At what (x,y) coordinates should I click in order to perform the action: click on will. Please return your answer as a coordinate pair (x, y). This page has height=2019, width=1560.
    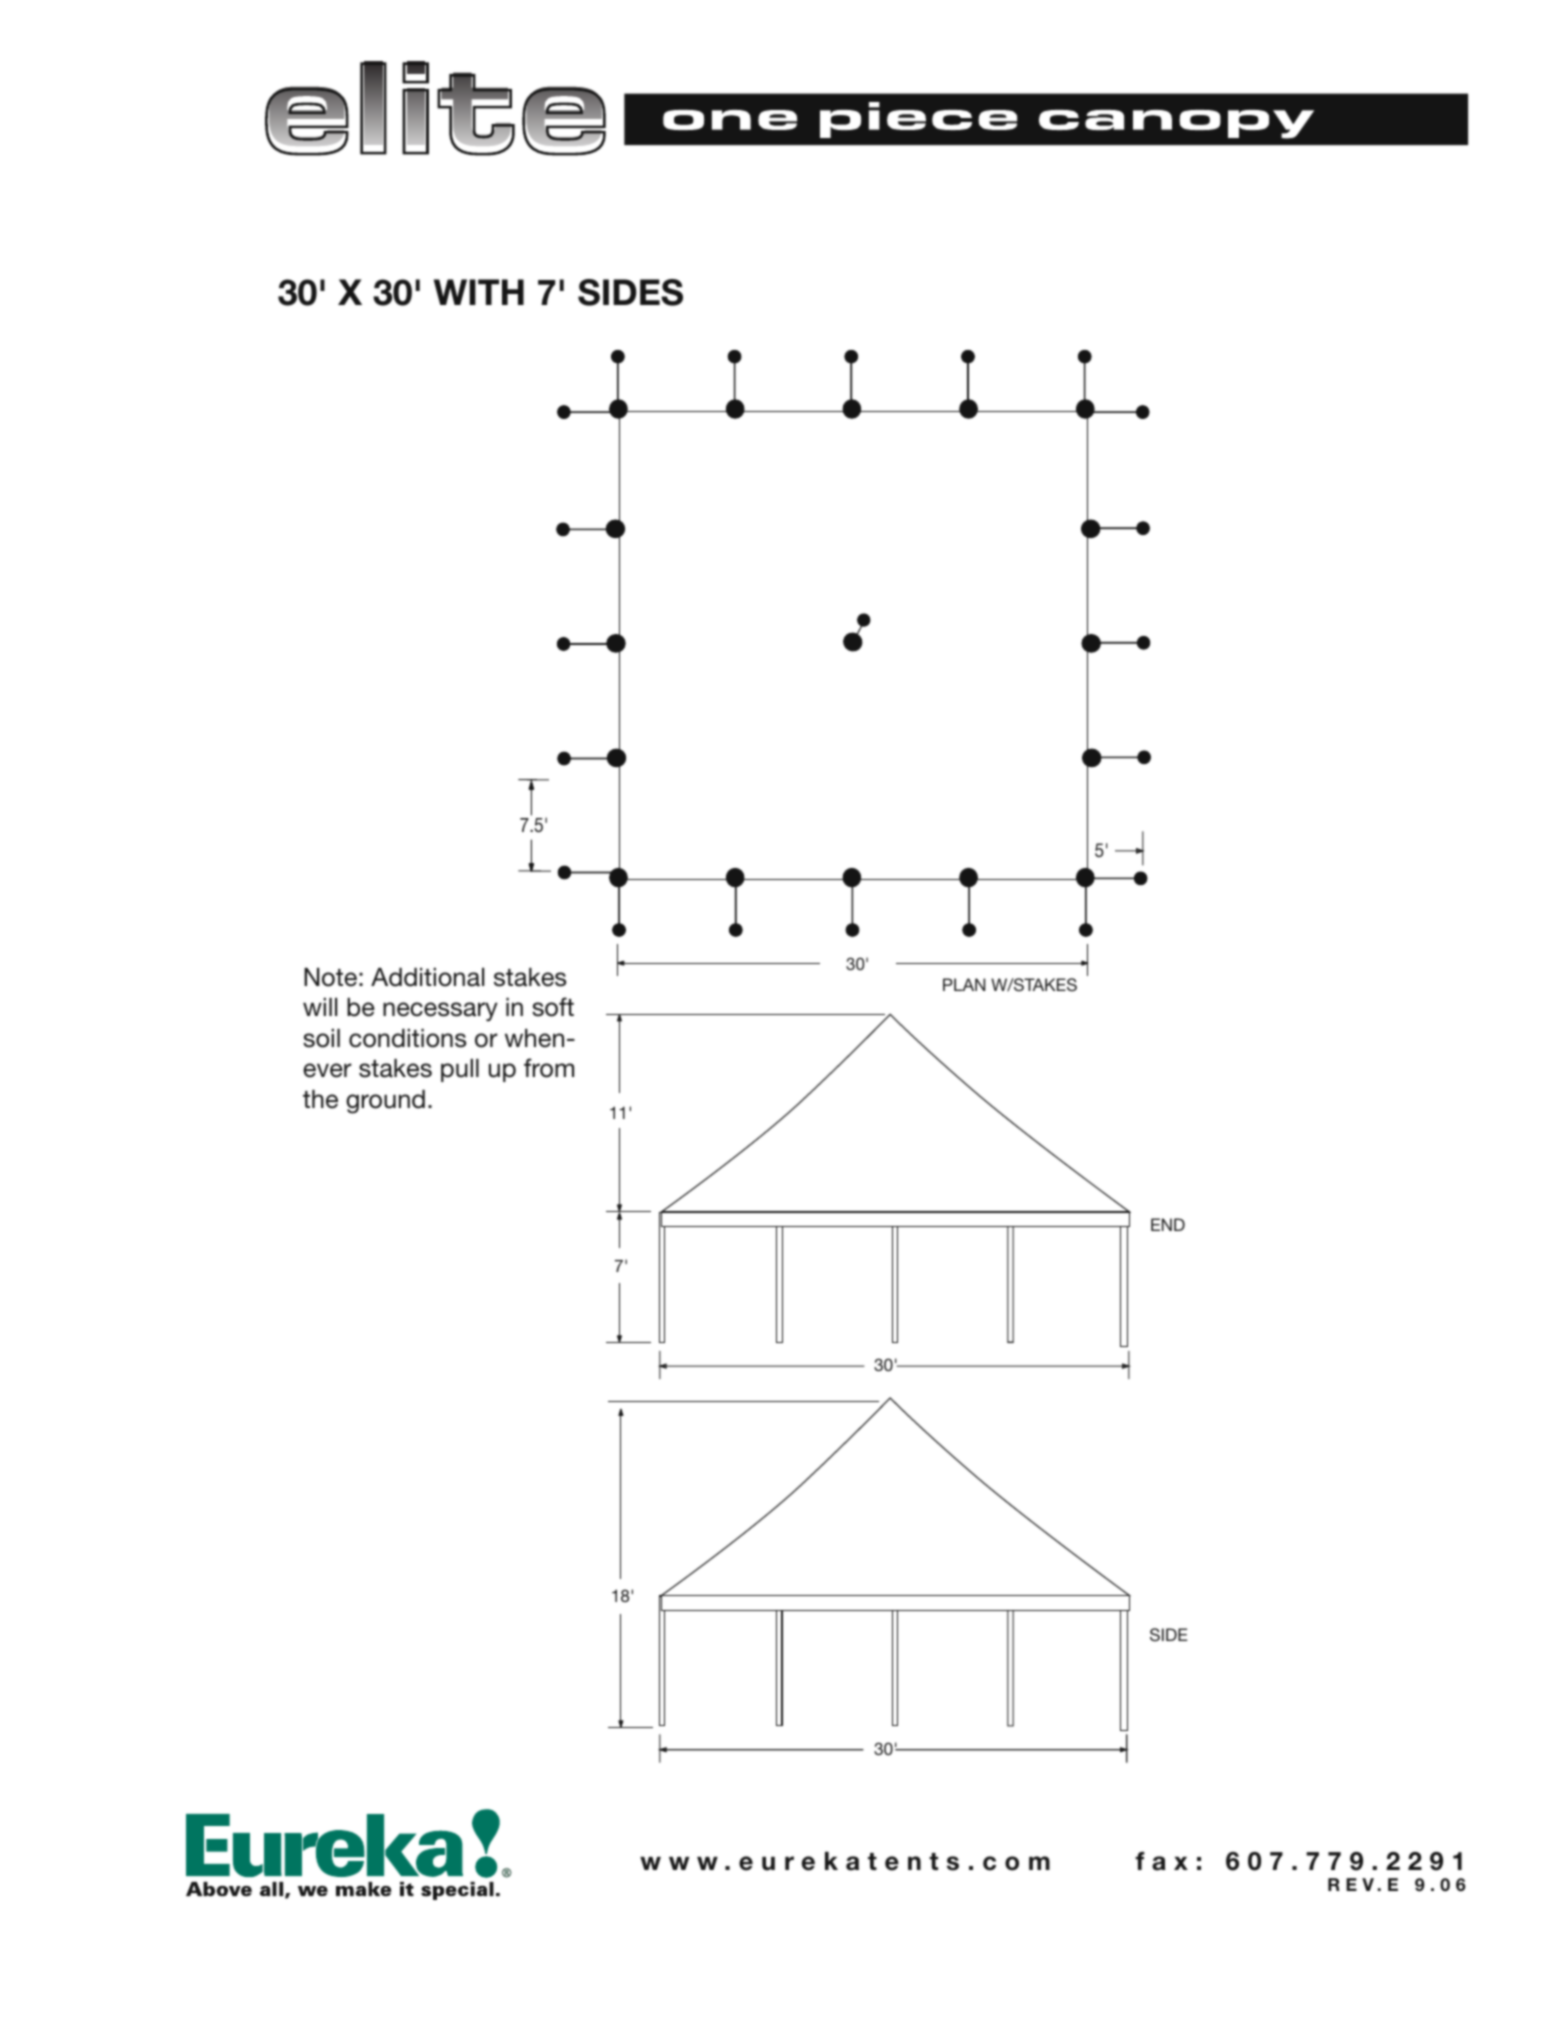
    Looking at the image, I should click on (320, 1007).
